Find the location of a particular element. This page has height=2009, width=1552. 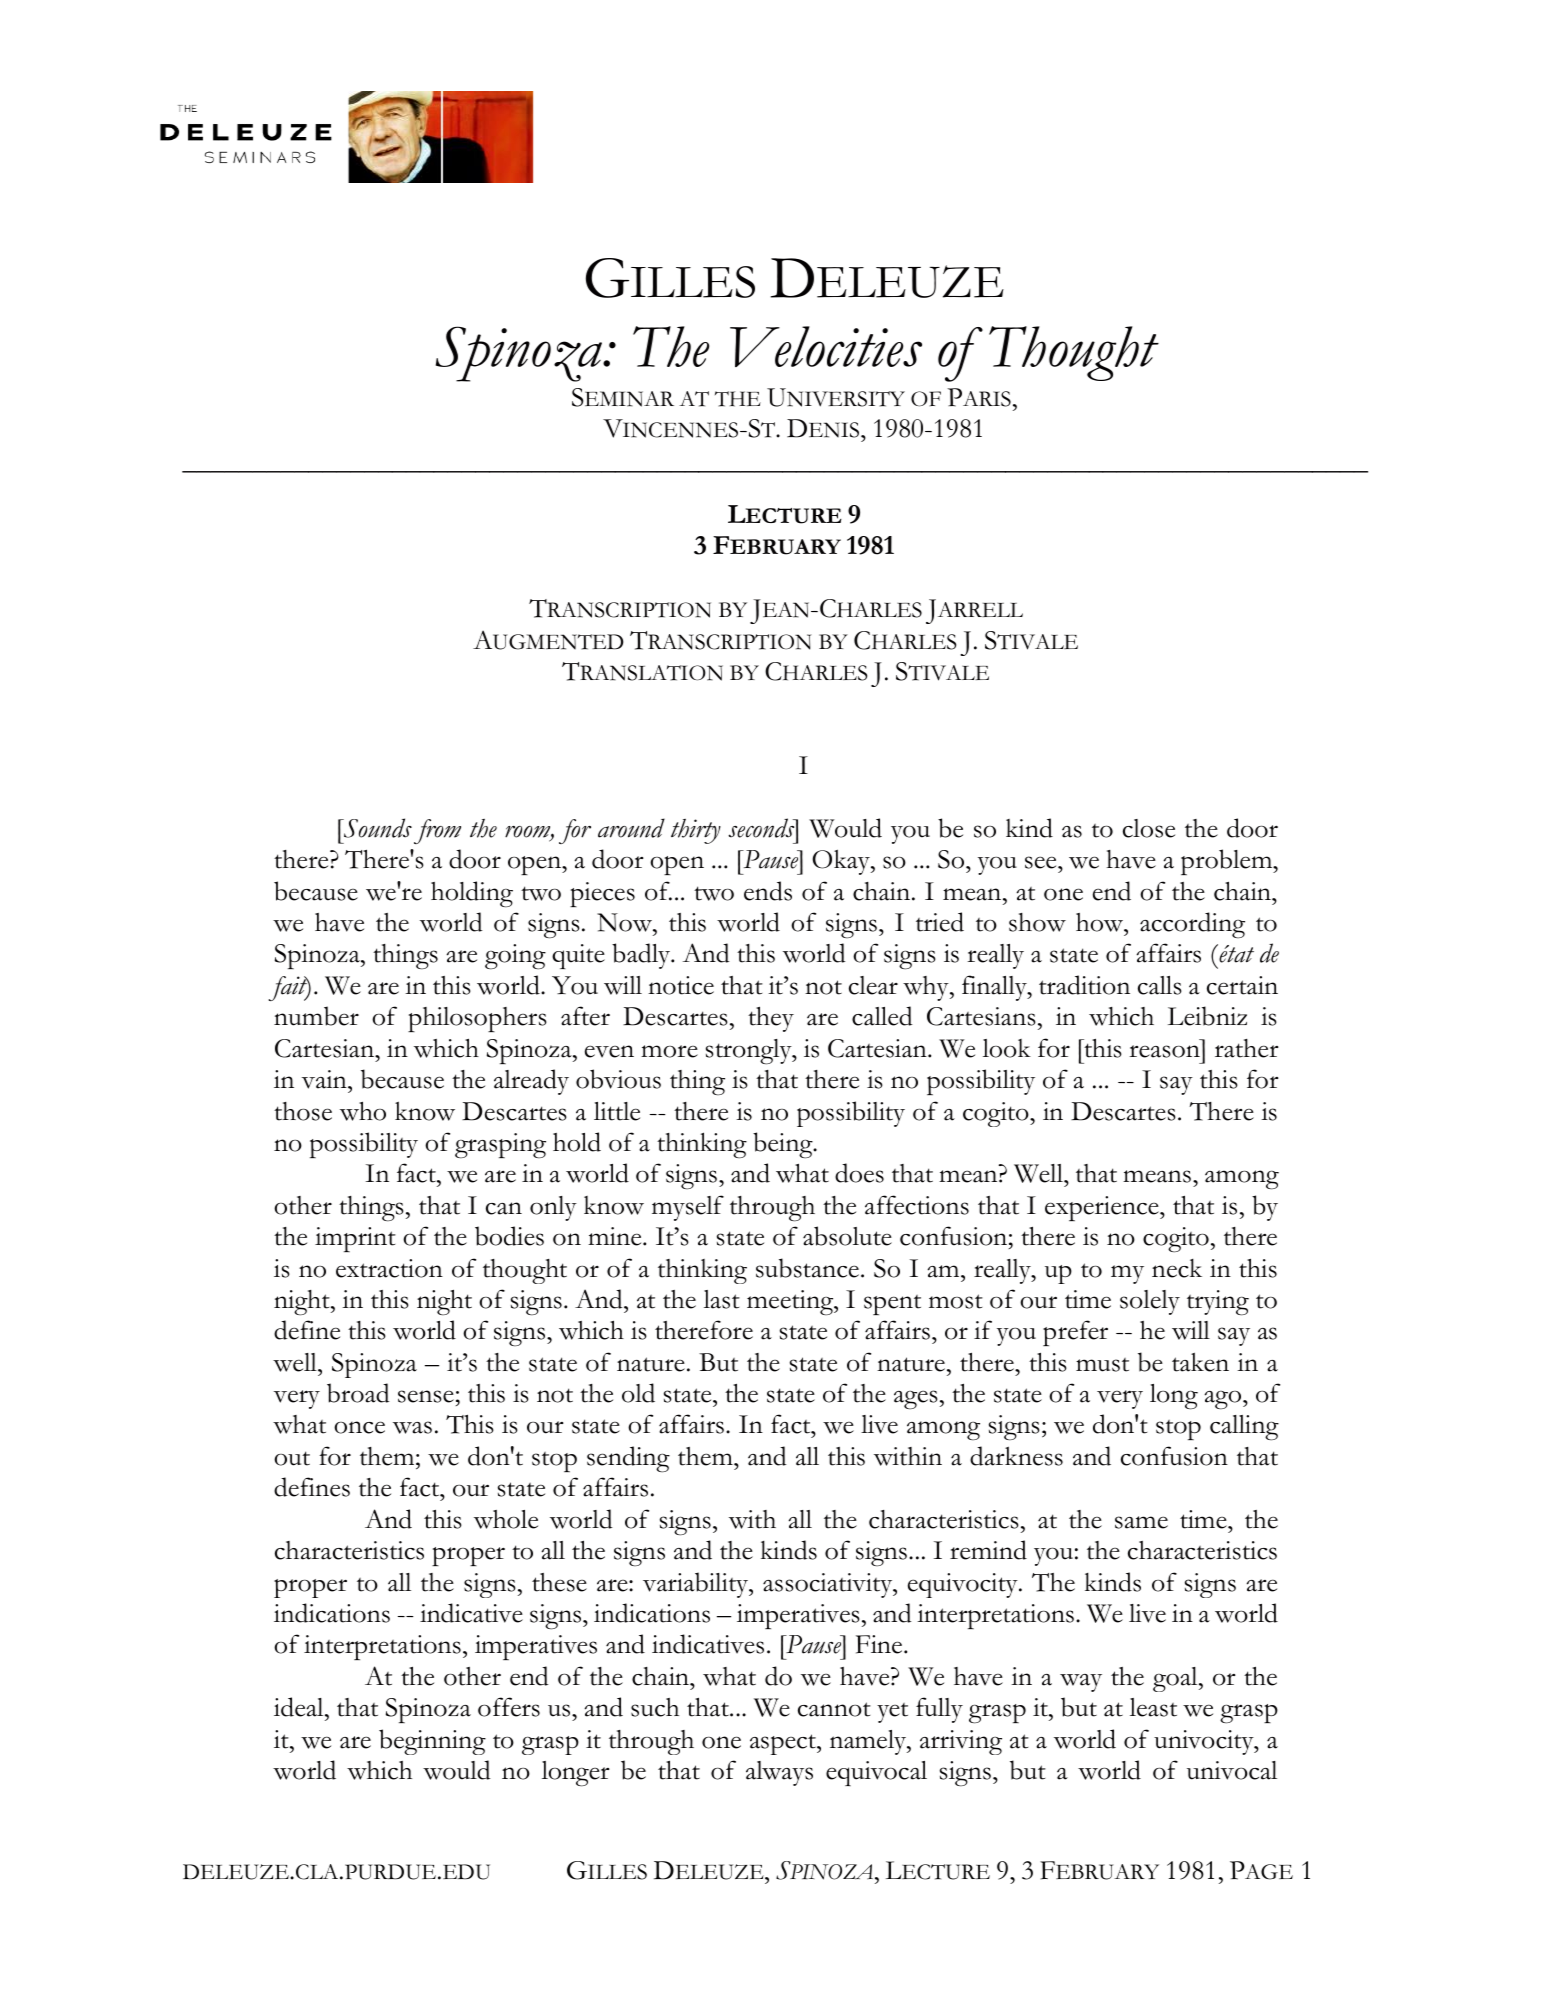

close is located at coordinates (1149, 828).
